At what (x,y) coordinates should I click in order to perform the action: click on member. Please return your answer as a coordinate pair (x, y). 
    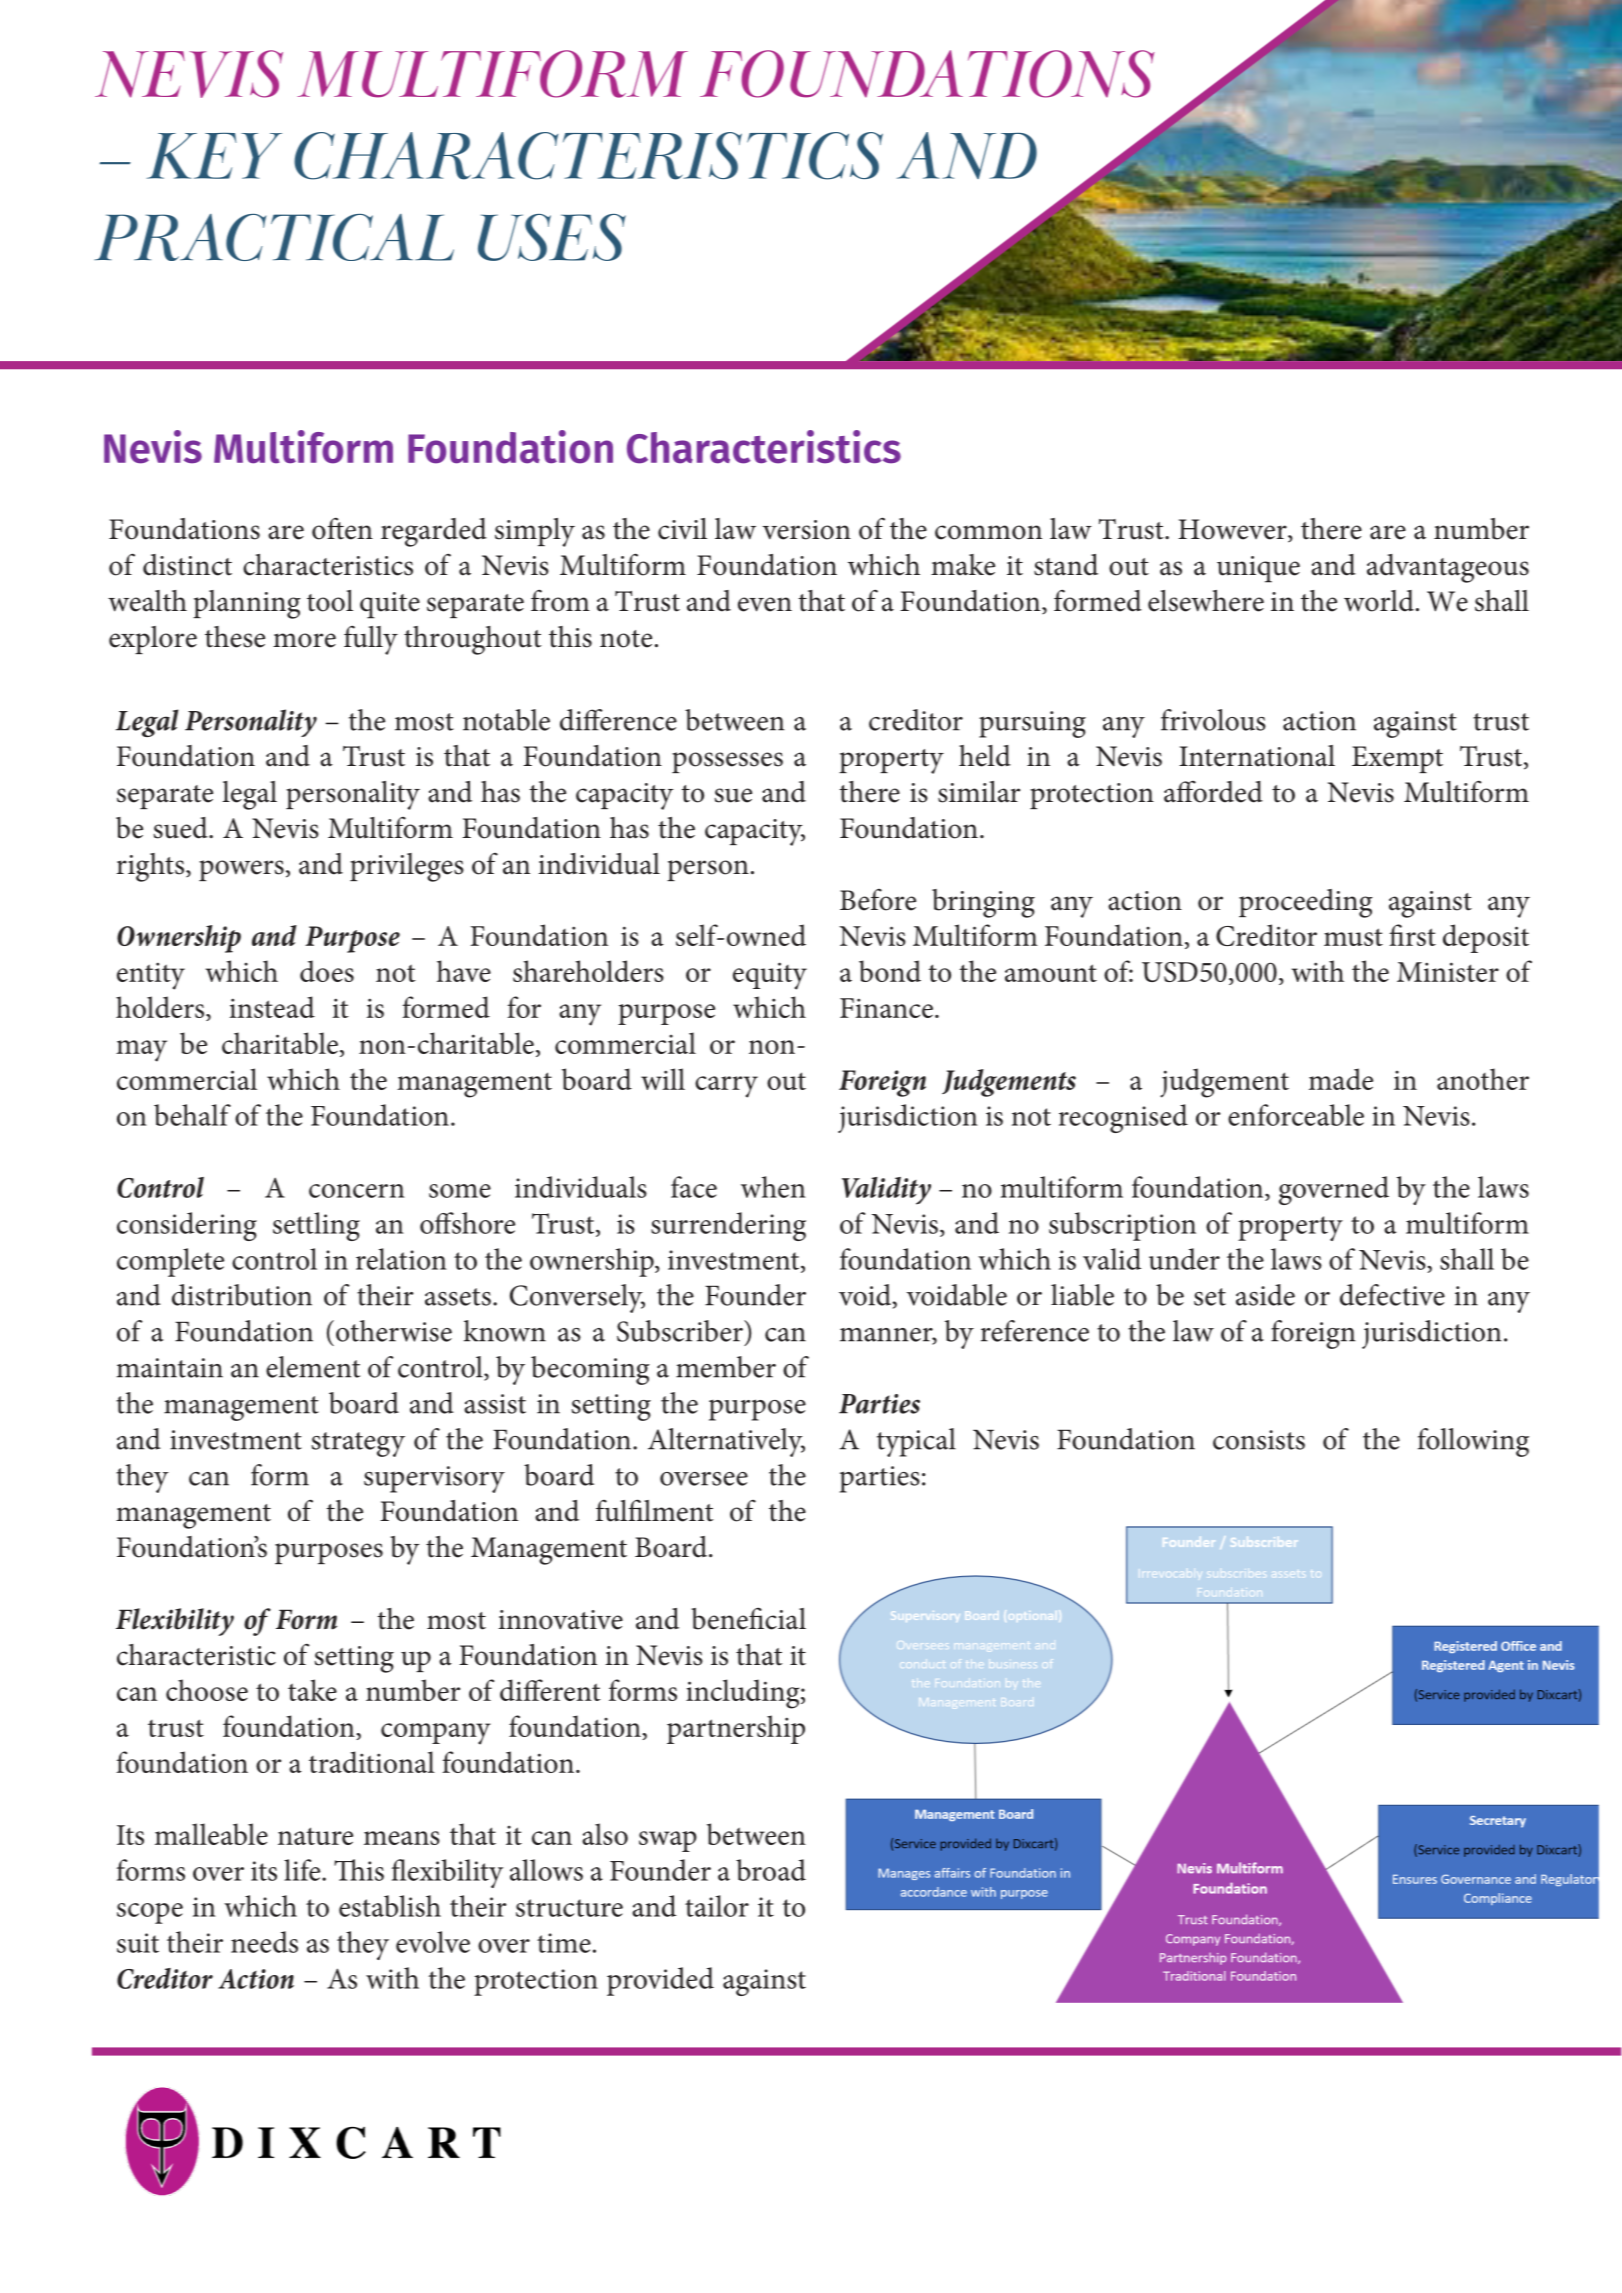
    Looking at the image, I should click on (726, 1367).
